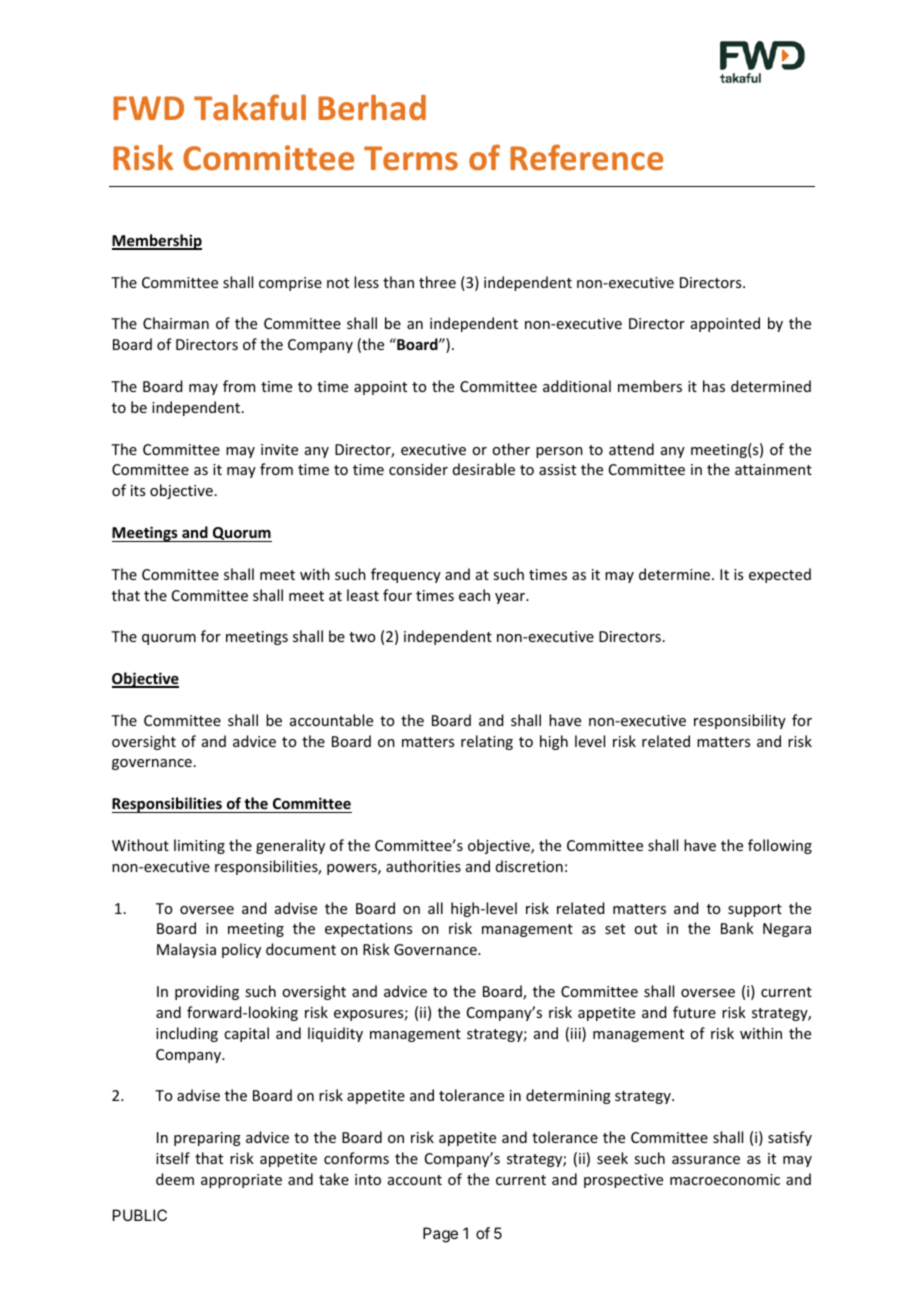 This screenshot has height=1308, width=924. I want to click on invite, so click(279, 449).
